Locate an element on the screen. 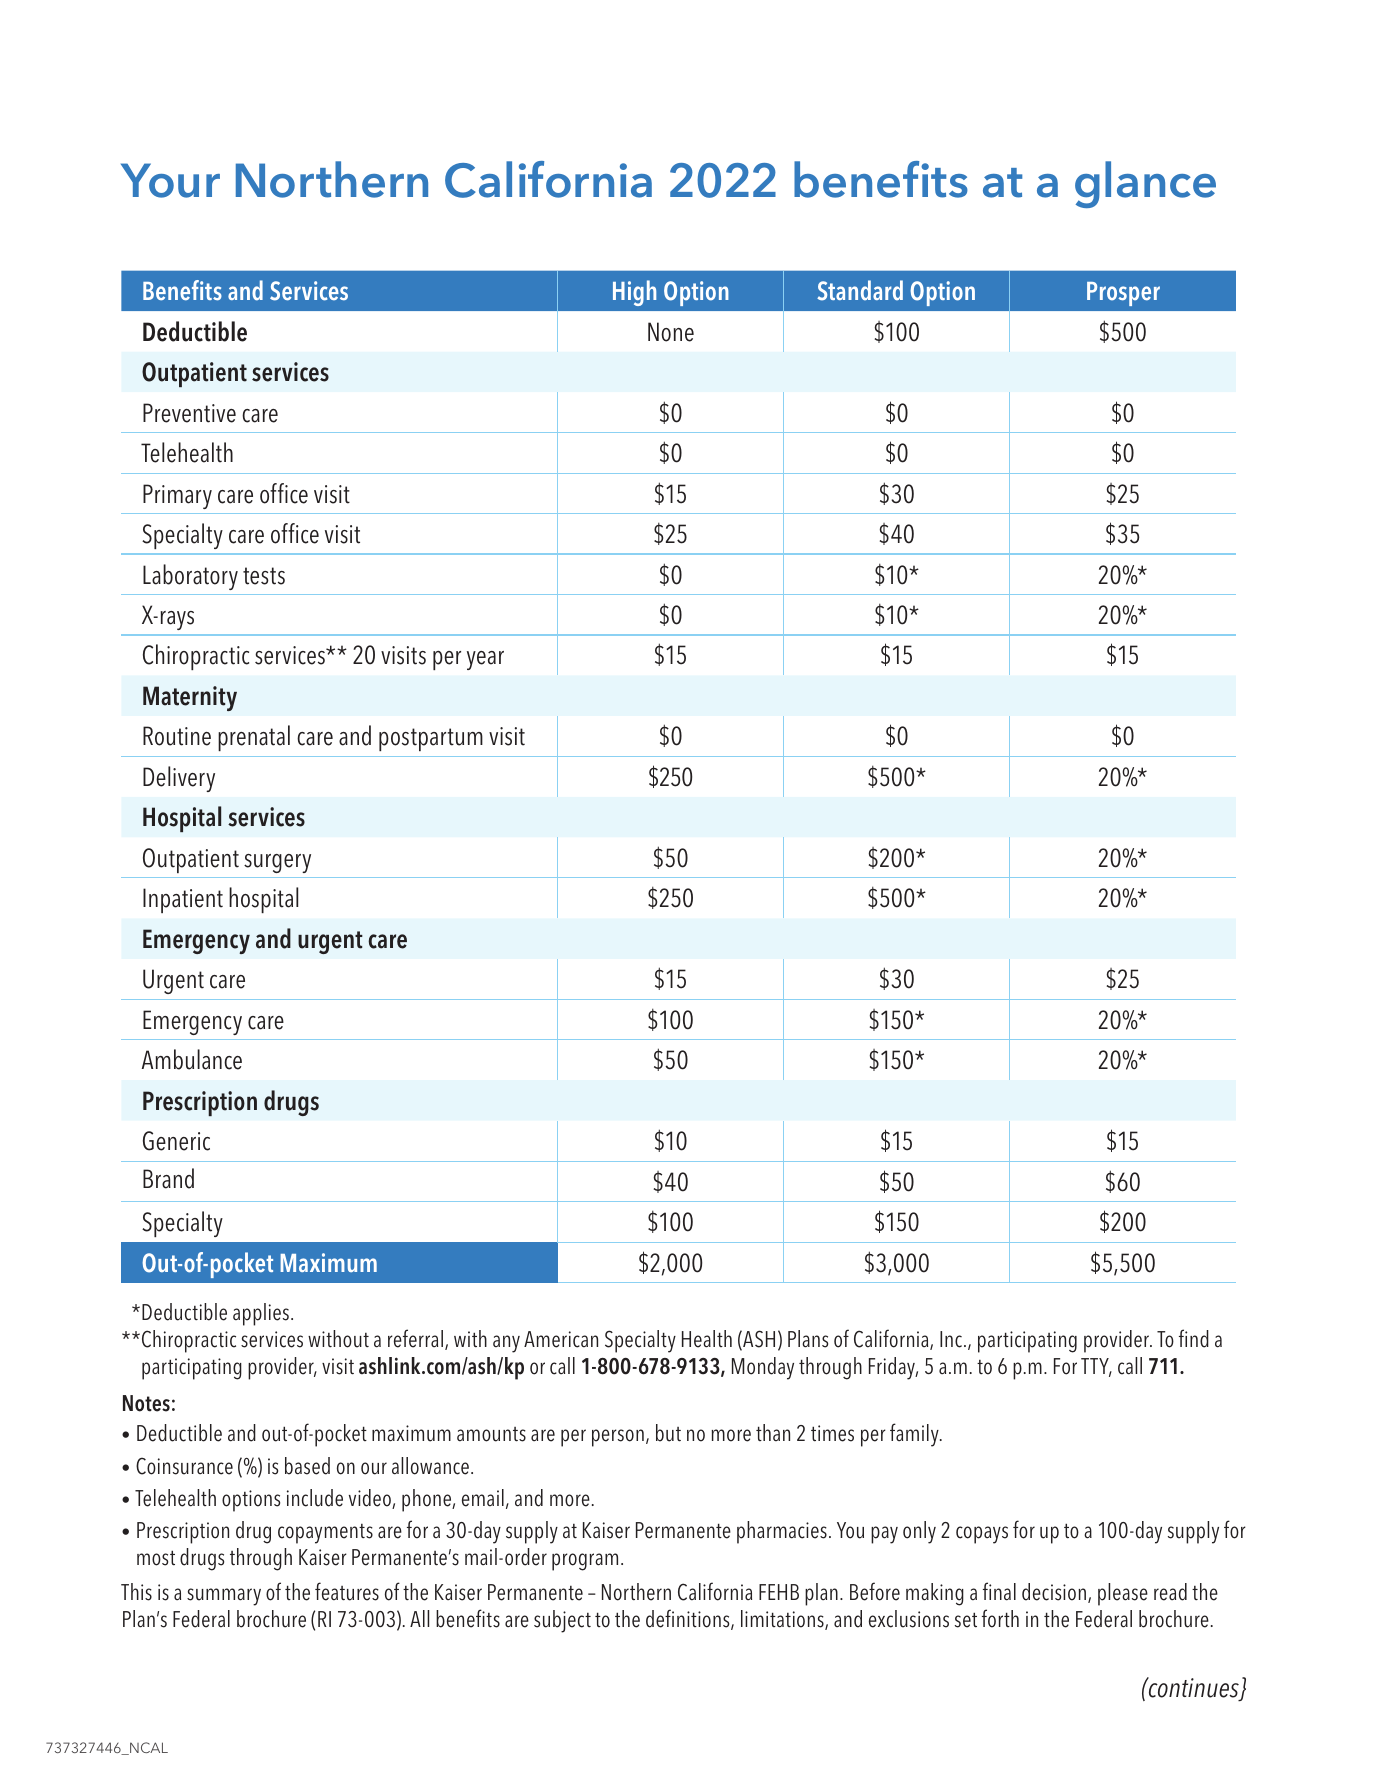 This screenshot has height=1781, width=1376. summary is located at coordinates (224, 1597).
